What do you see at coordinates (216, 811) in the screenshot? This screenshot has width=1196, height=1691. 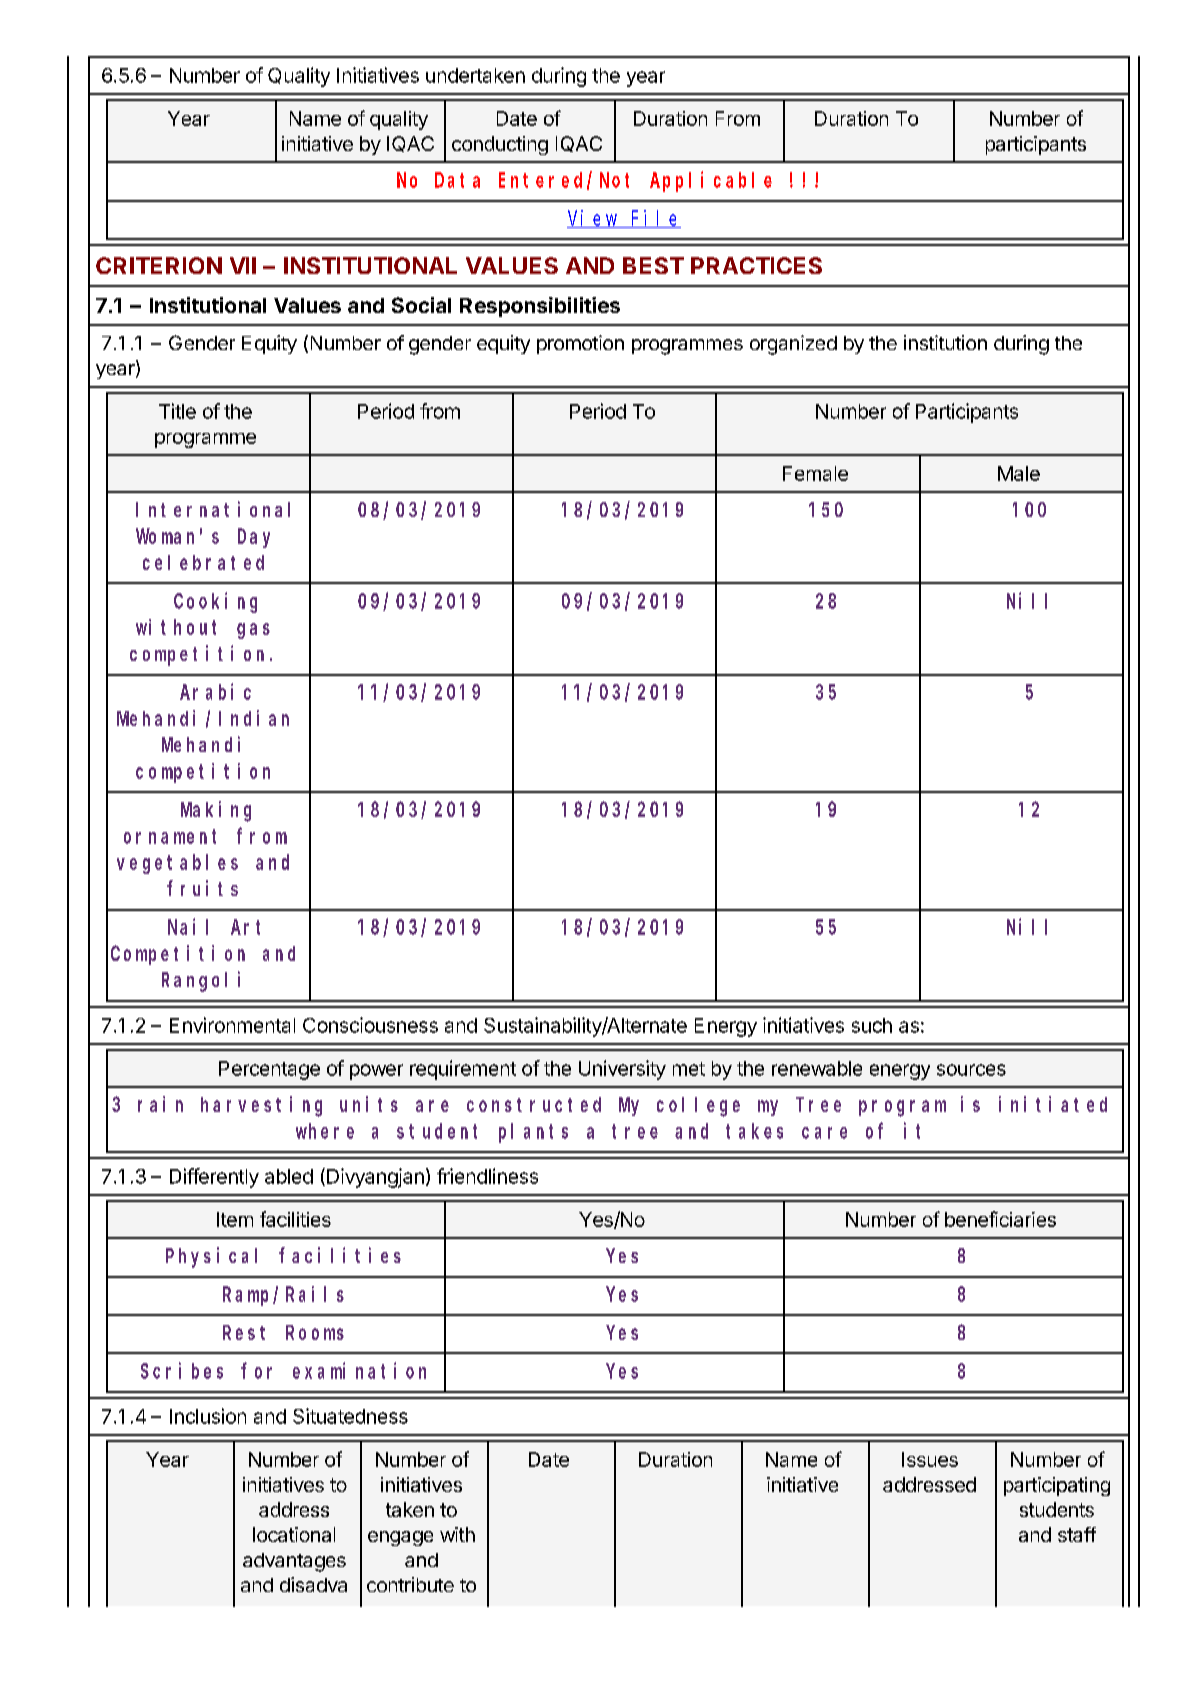 I see `Making` at bounding box center [216, 811].
